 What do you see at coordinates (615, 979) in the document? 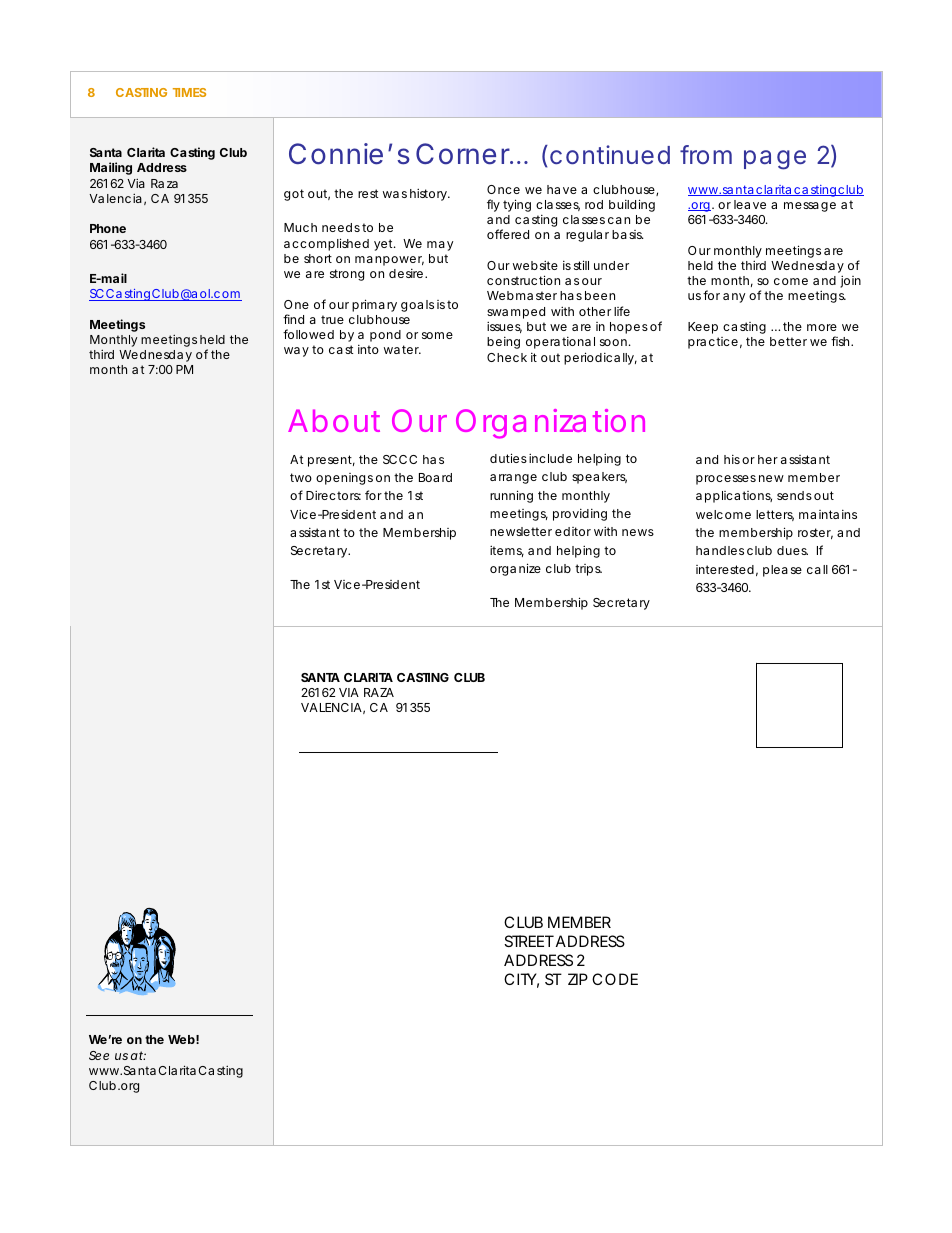
I see `CODE` at bounding box center [615, 979].
